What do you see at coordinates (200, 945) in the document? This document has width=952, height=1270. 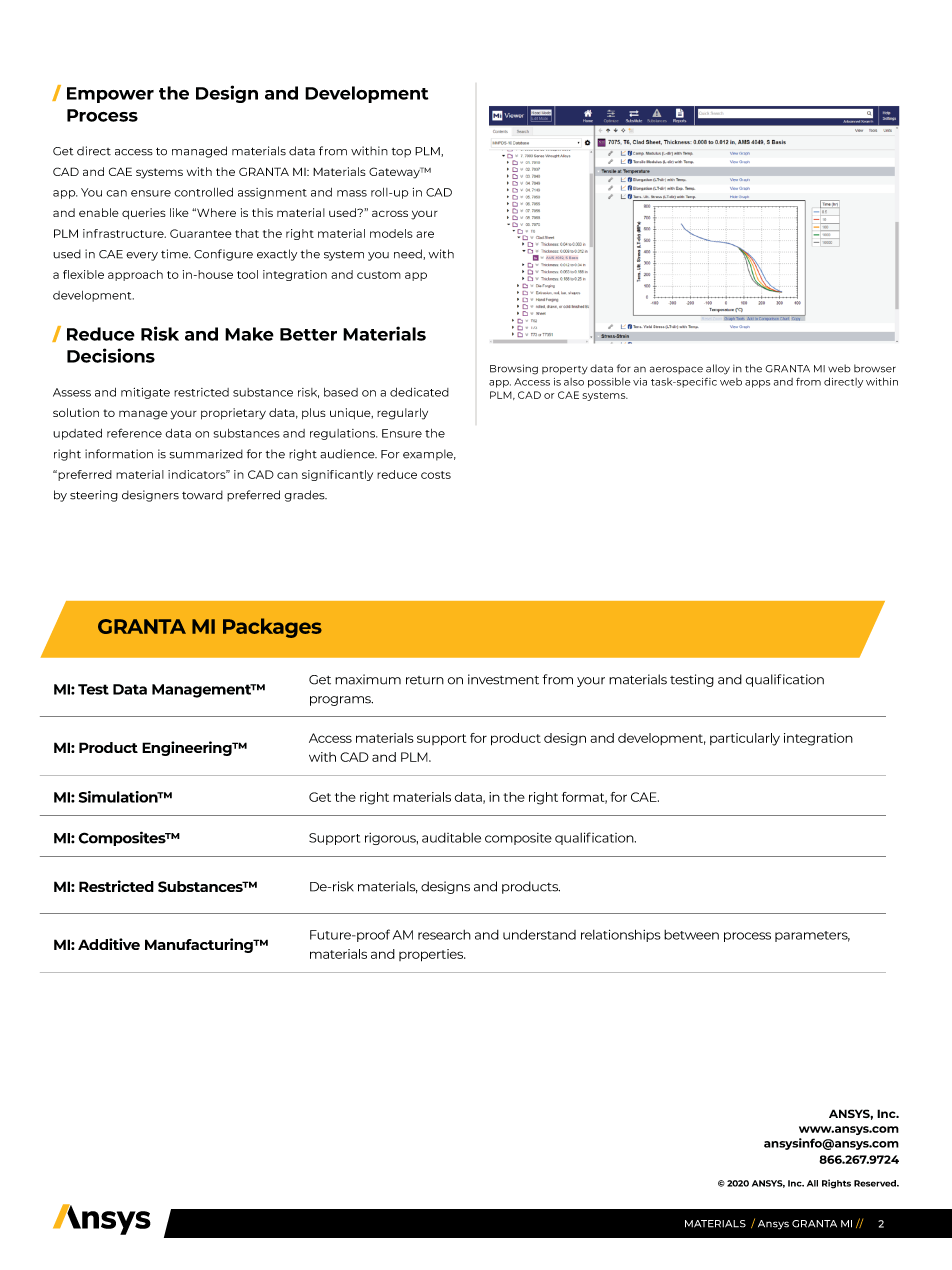 I see `Manufacturing` at bounding box center [200, 945].
